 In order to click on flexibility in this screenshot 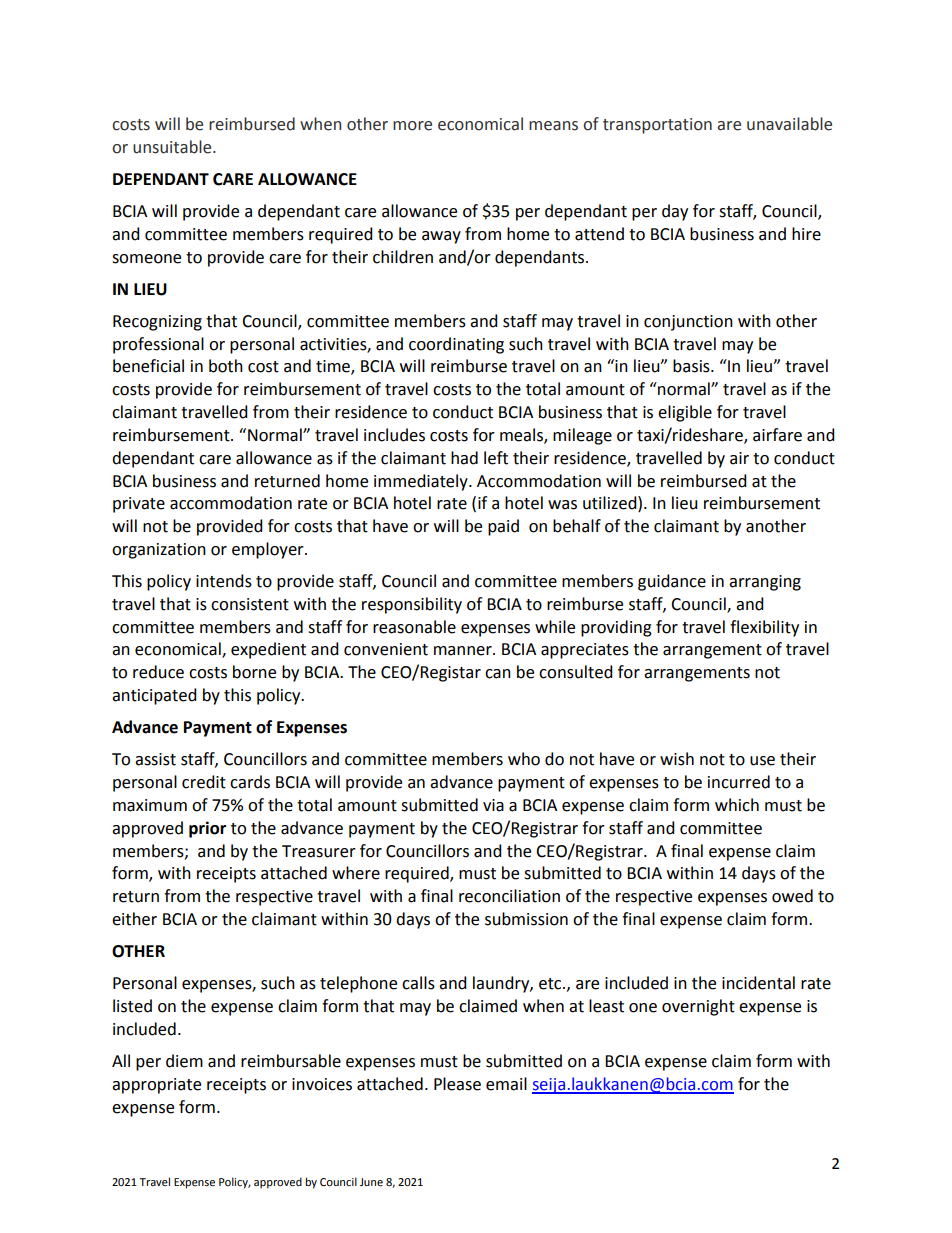, I will do `click(764, 628)`.
